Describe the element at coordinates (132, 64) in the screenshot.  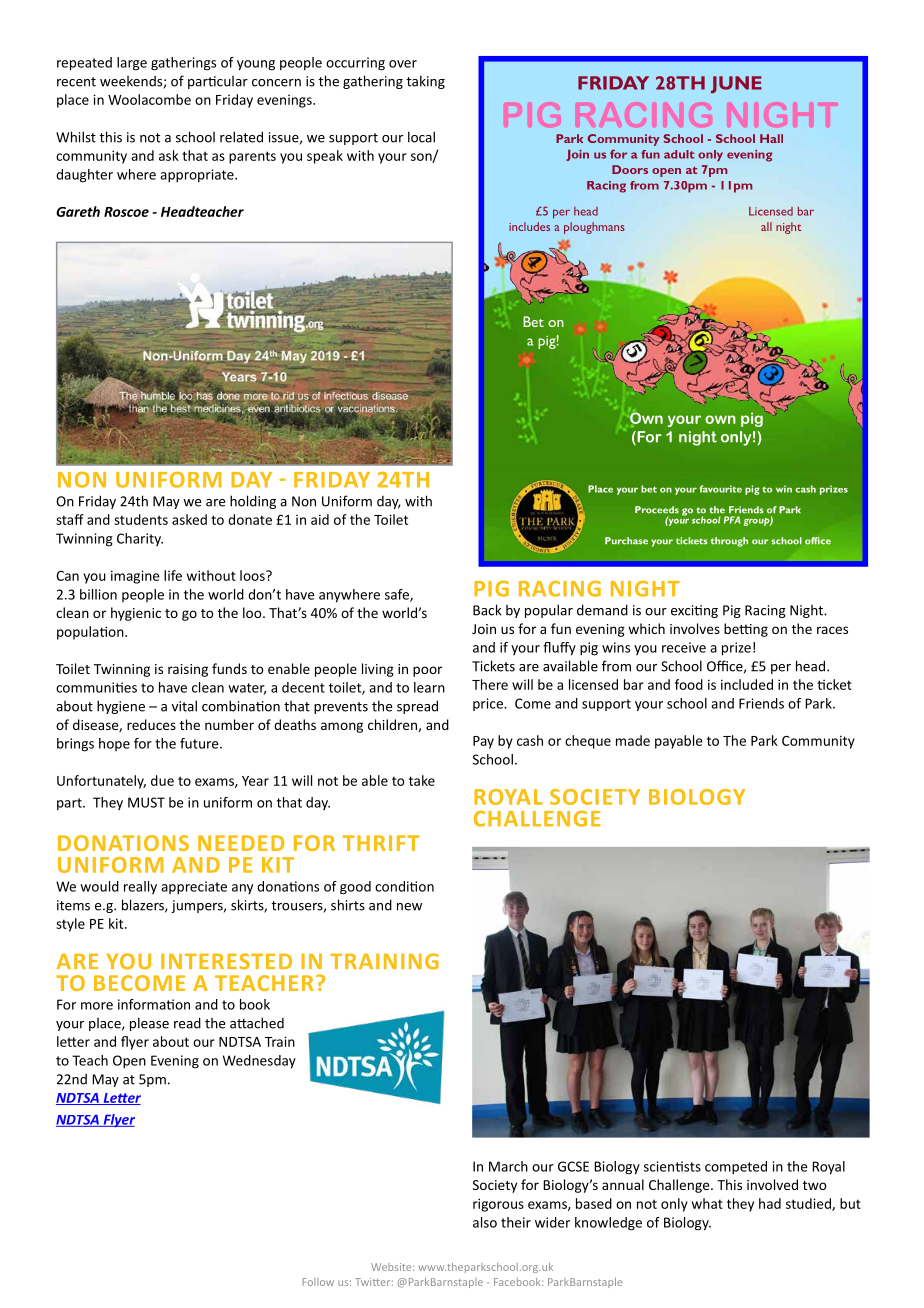
I see `large` at that location.
